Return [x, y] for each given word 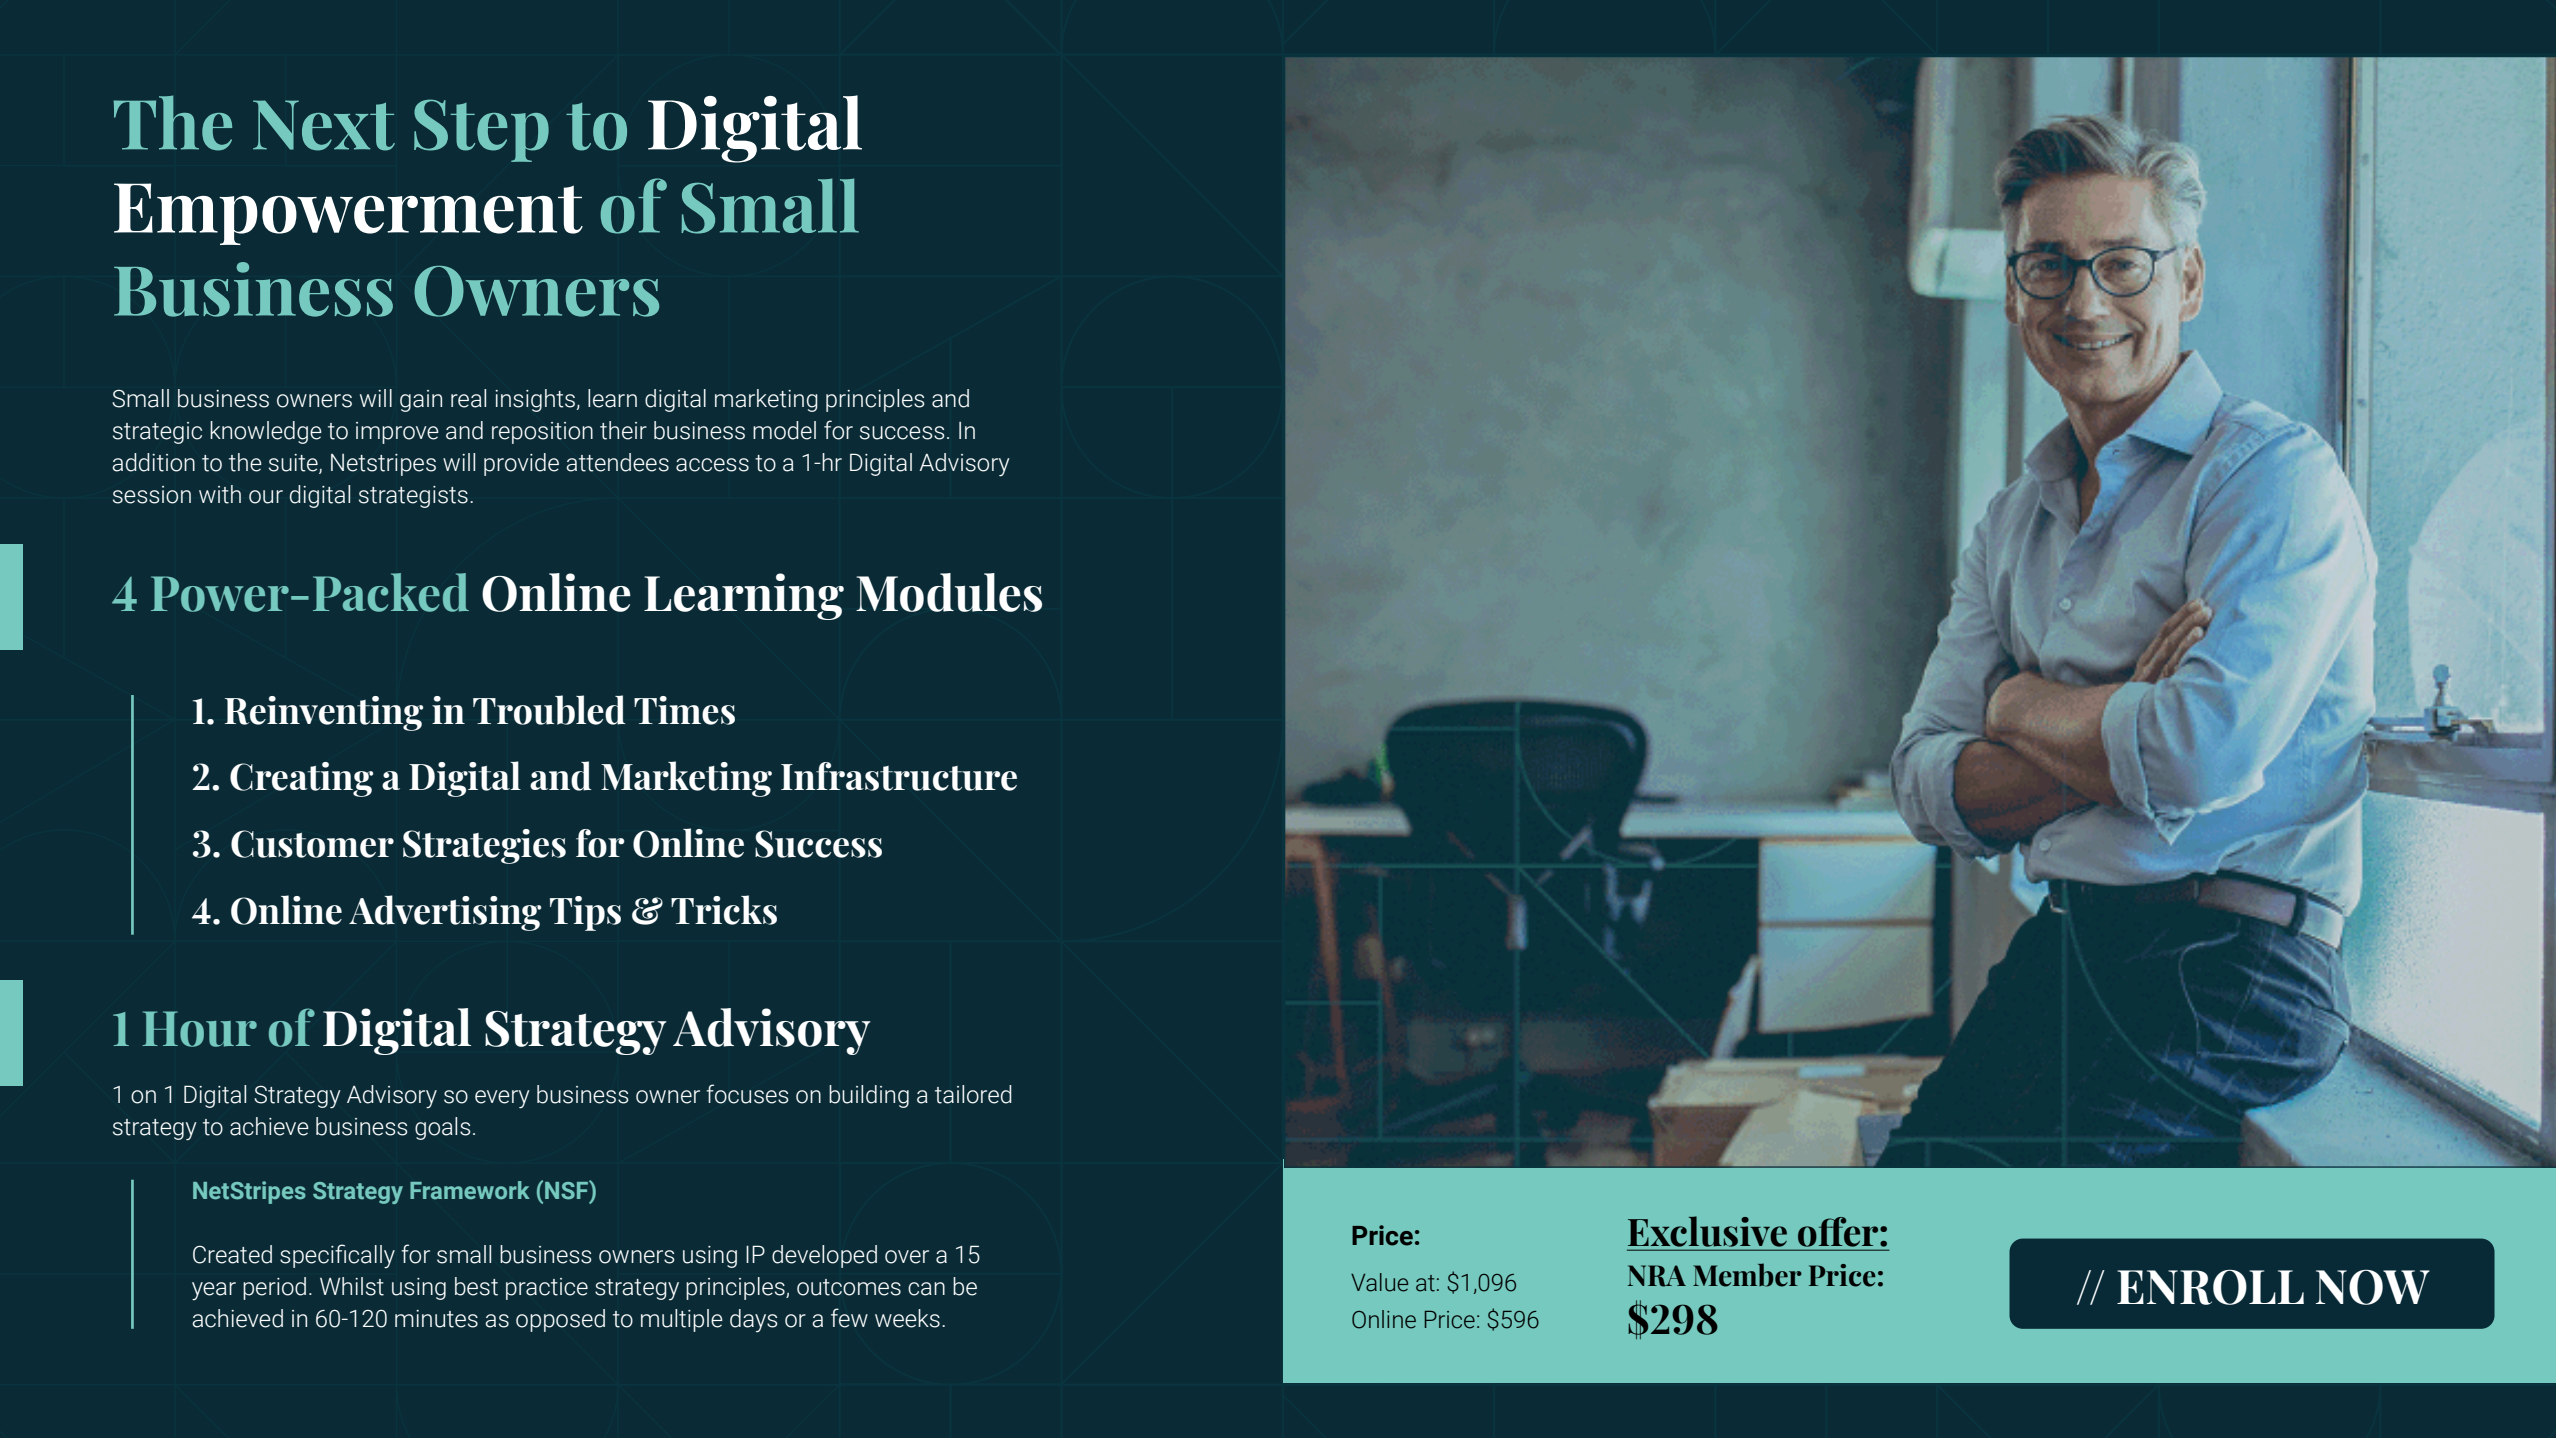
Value [1379, 1282]
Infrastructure [899, 776]
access [712, 465]
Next [324, 125]
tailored [973, 1094]
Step [481, 130]
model [784, 430]
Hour [199, 1029]
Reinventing [324, 713]
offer [1838, 1232]
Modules [949, 592]
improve [397, 433]
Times [684, 710]
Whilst [352, 1286]
